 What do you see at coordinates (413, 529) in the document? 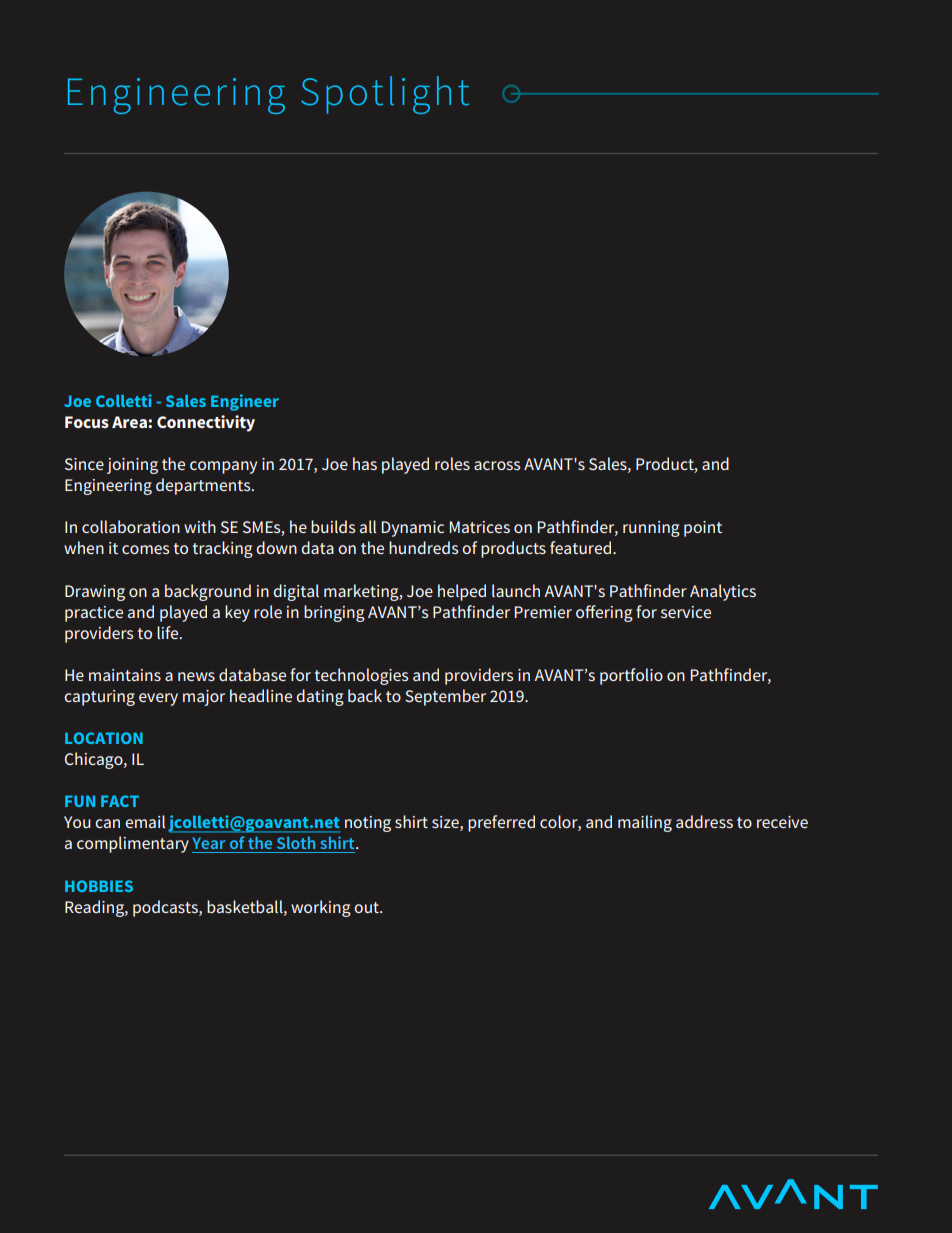
I see `Dynamic` at bounding box center [413, 529].
